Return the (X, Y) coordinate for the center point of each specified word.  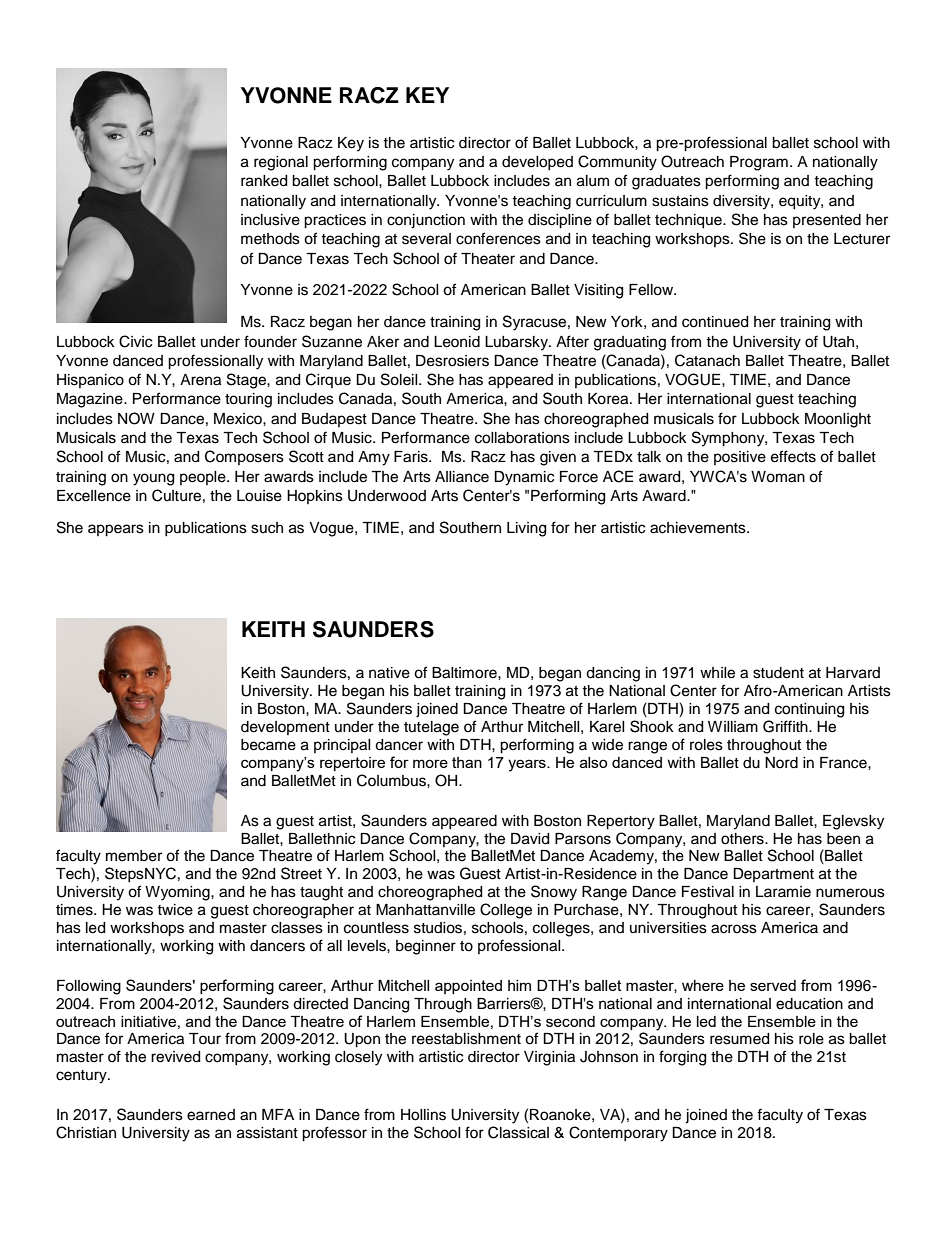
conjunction (426, 221)
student (778, 673)
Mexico (239, 419)
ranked (264, 181)
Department (773, 875)
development (285, 728)
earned (211, 1115)
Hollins (423, 1115)
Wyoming (178, 893)
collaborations (522, 438)
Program (759, 163)
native (389, 673)
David (530, 839)
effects (793, 456)
